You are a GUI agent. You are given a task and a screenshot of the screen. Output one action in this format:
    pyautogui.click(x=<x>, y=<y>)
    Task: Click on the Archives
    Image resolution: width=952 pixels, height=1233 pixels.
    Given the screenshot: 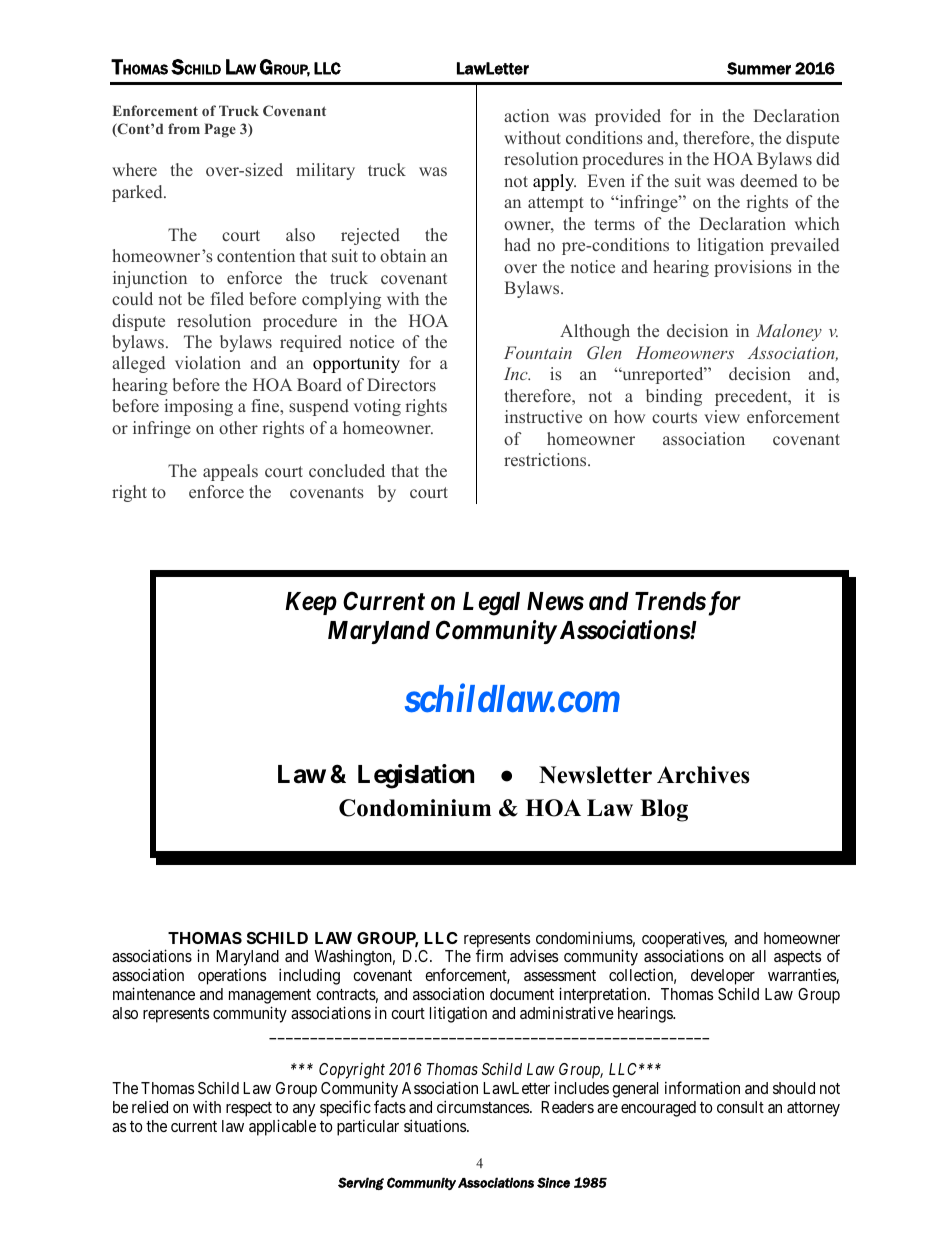 What is the action you would take?
    pyautogui.click(x=703, y=775)
